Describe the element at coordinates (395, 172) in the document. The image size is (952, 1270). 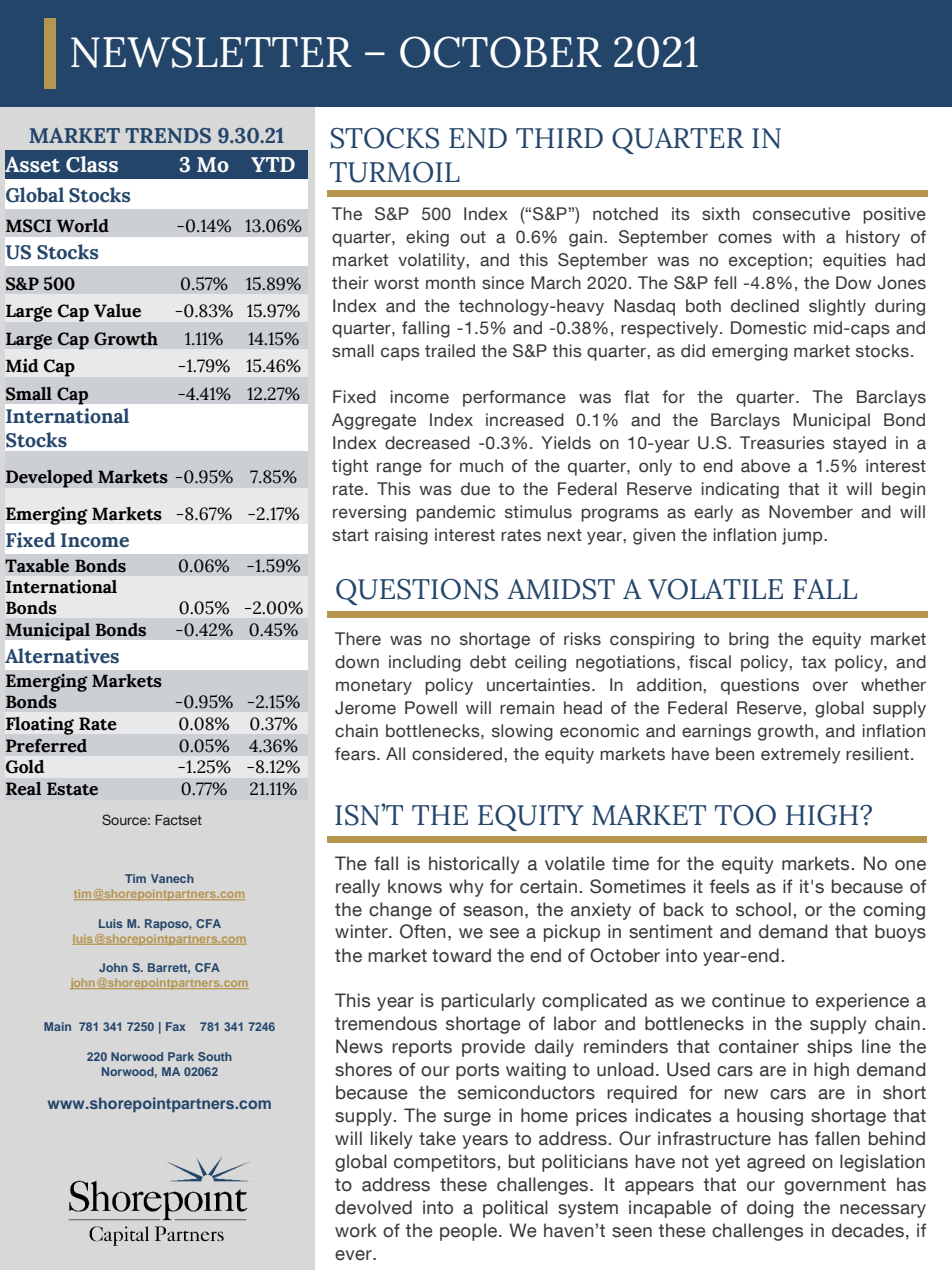
I see `TURMOIL` at that location.
